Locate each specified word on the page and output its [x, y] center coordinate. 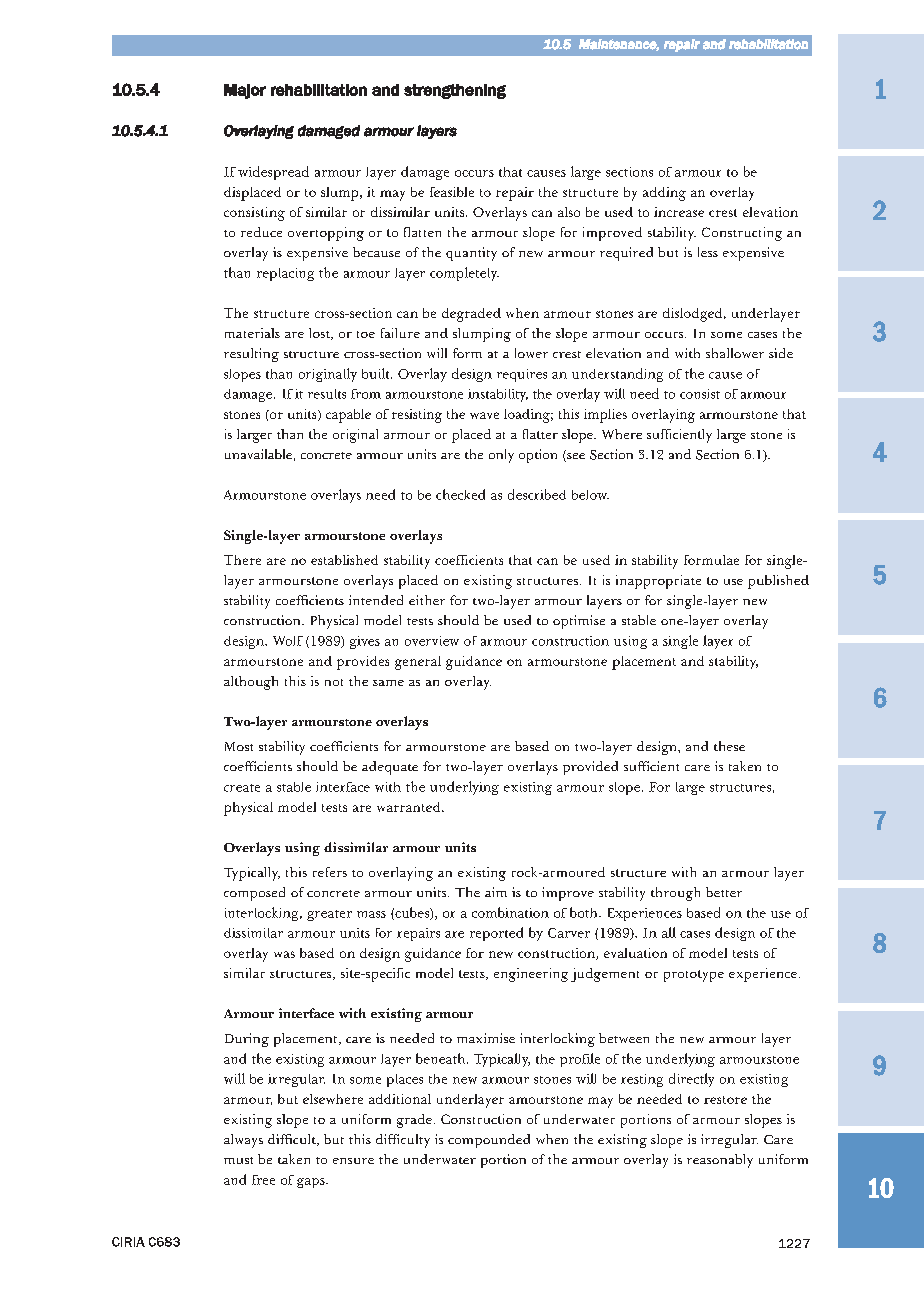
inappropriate [658, 582]
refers [330, 872]
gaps [312, 1183]
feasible [452, 192]
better [724, 892]
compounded [489, 1141]
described [537, 494]
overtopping [326, 234]
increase [679, 212]
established [344, 560]
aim [496, 892]
